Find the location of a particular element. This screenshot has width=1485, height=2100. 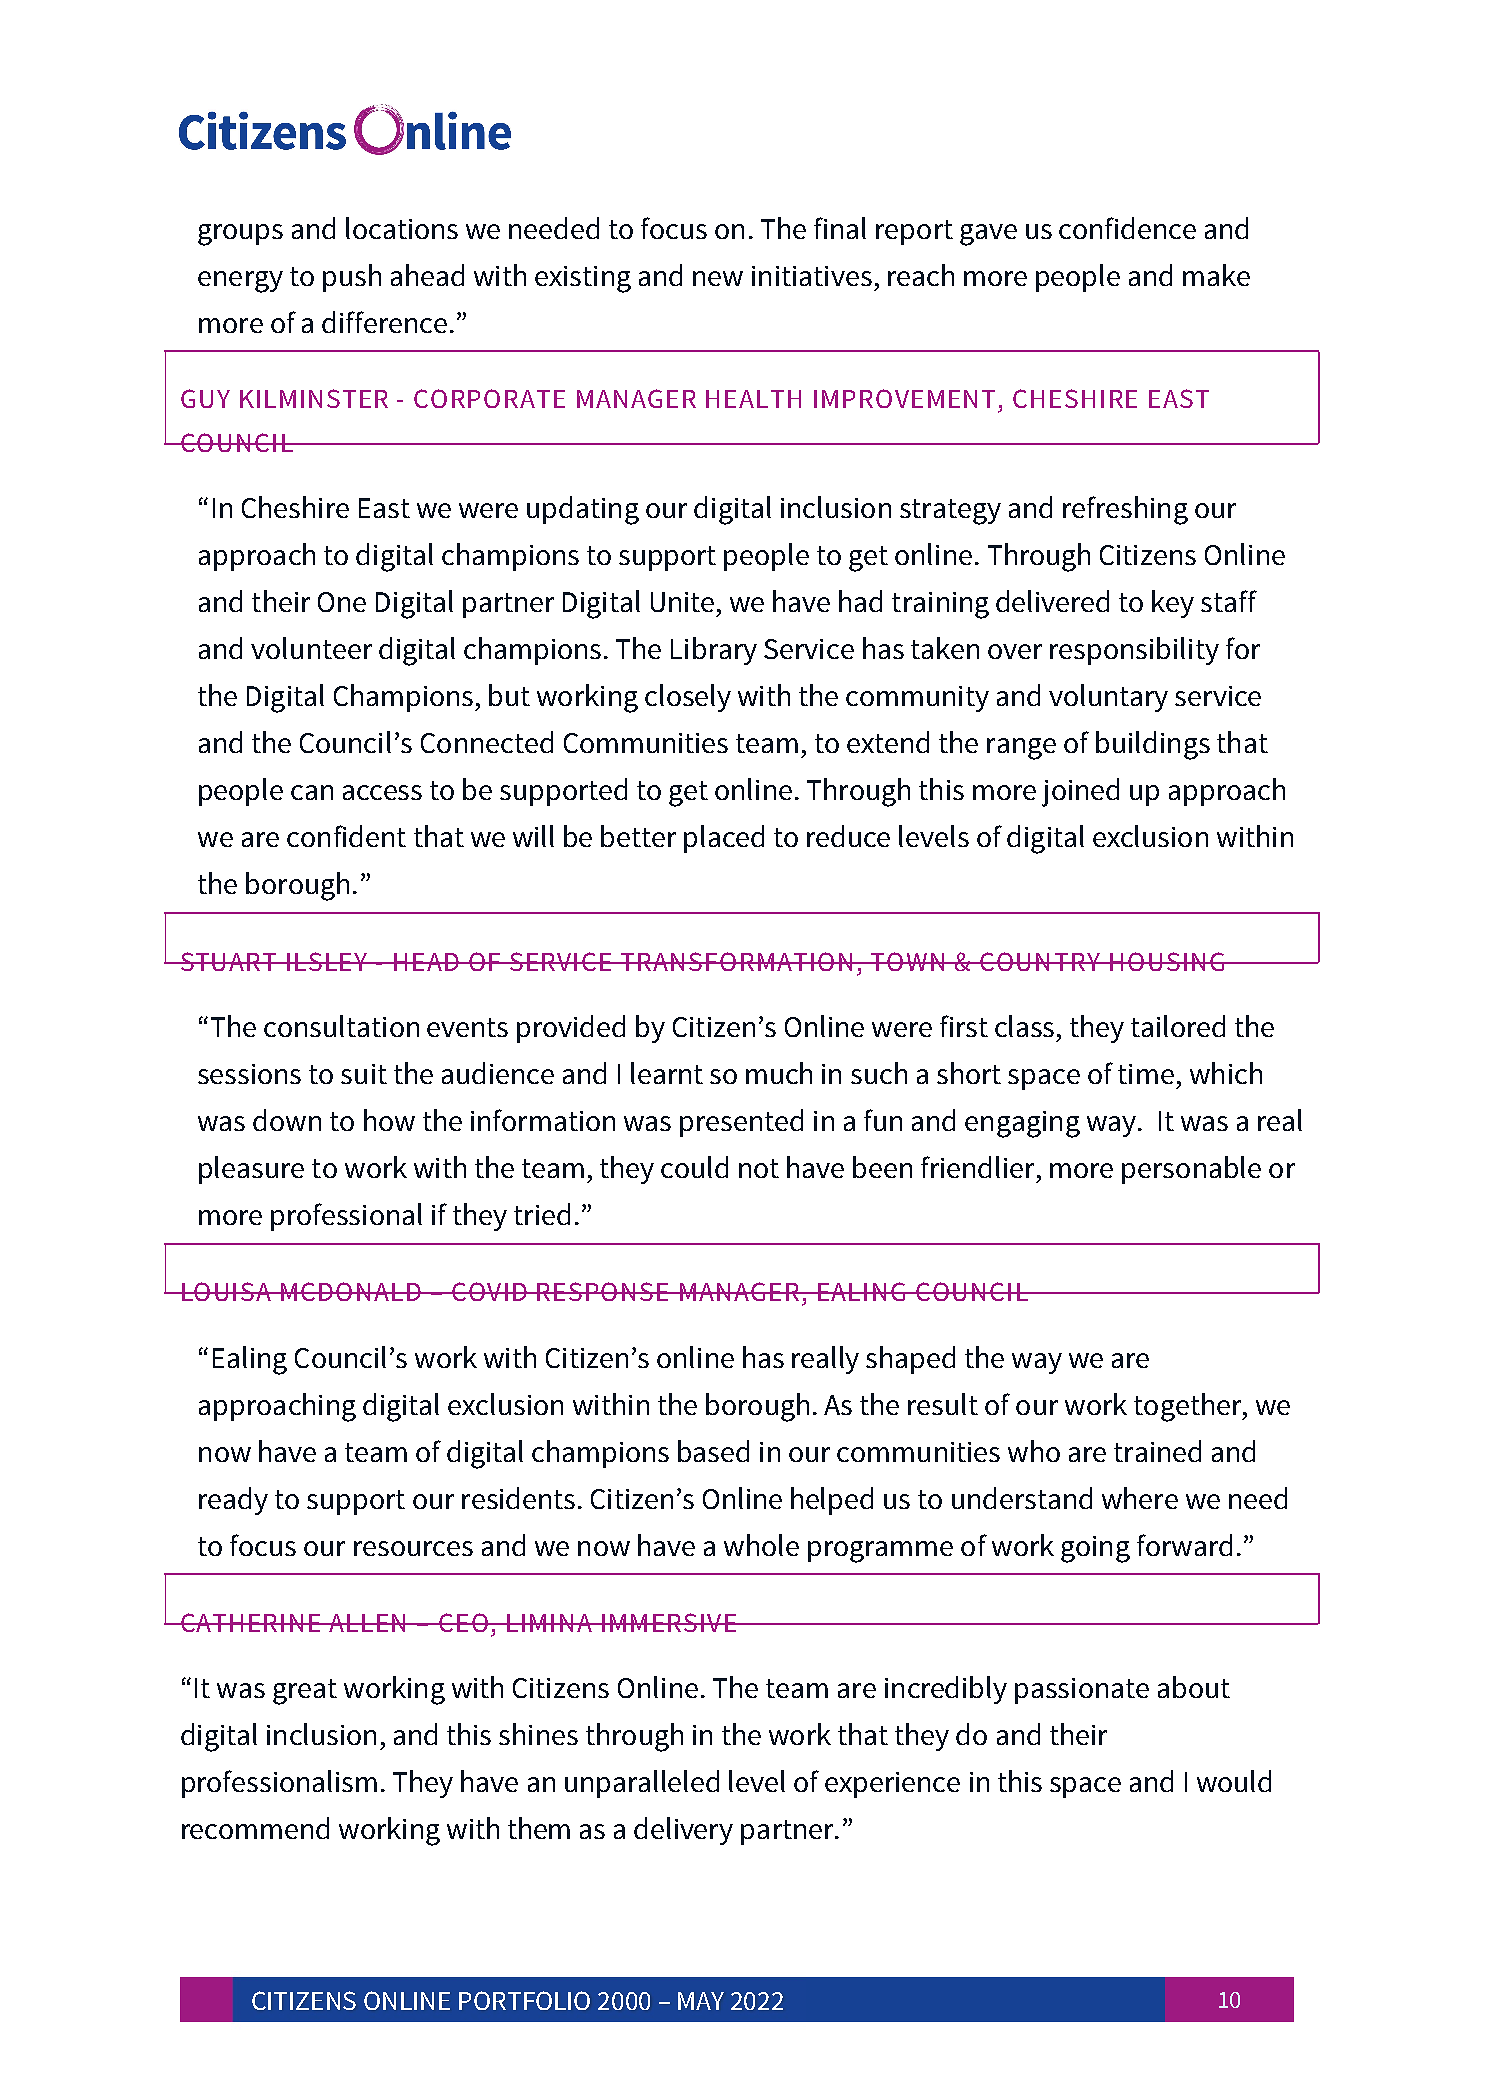

new is located at coordinates (718, 278).
